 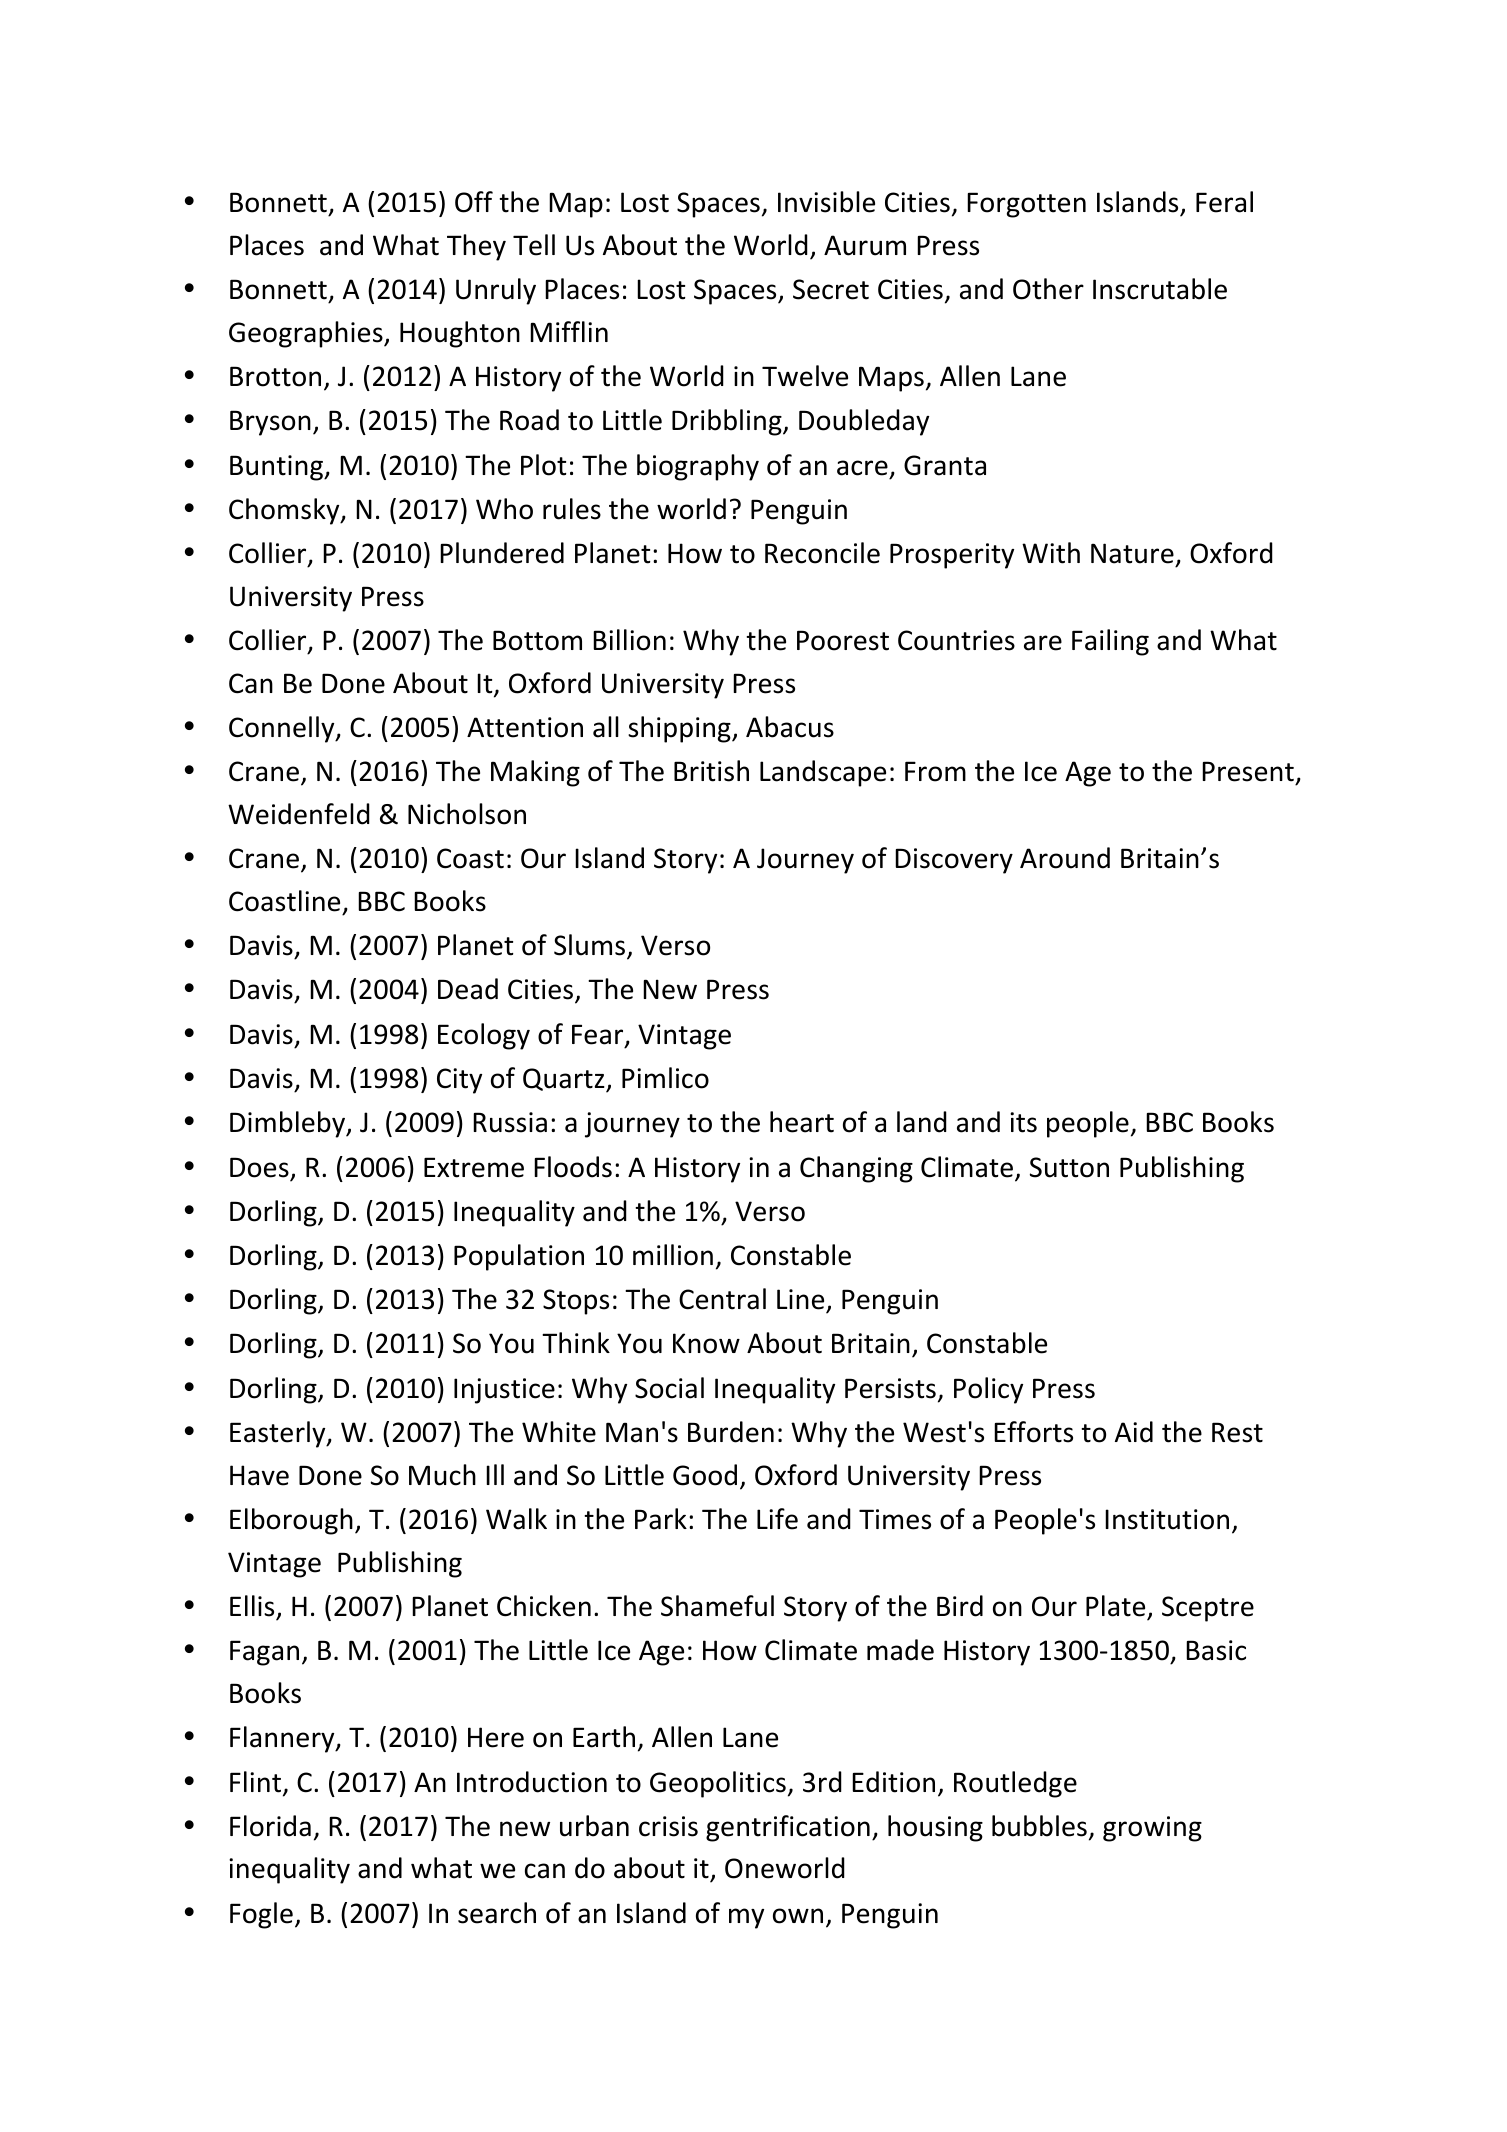 What do you see at coordinates (467, 814) in the image?
I see `Nicholson` at bounding box center [467, 814].
